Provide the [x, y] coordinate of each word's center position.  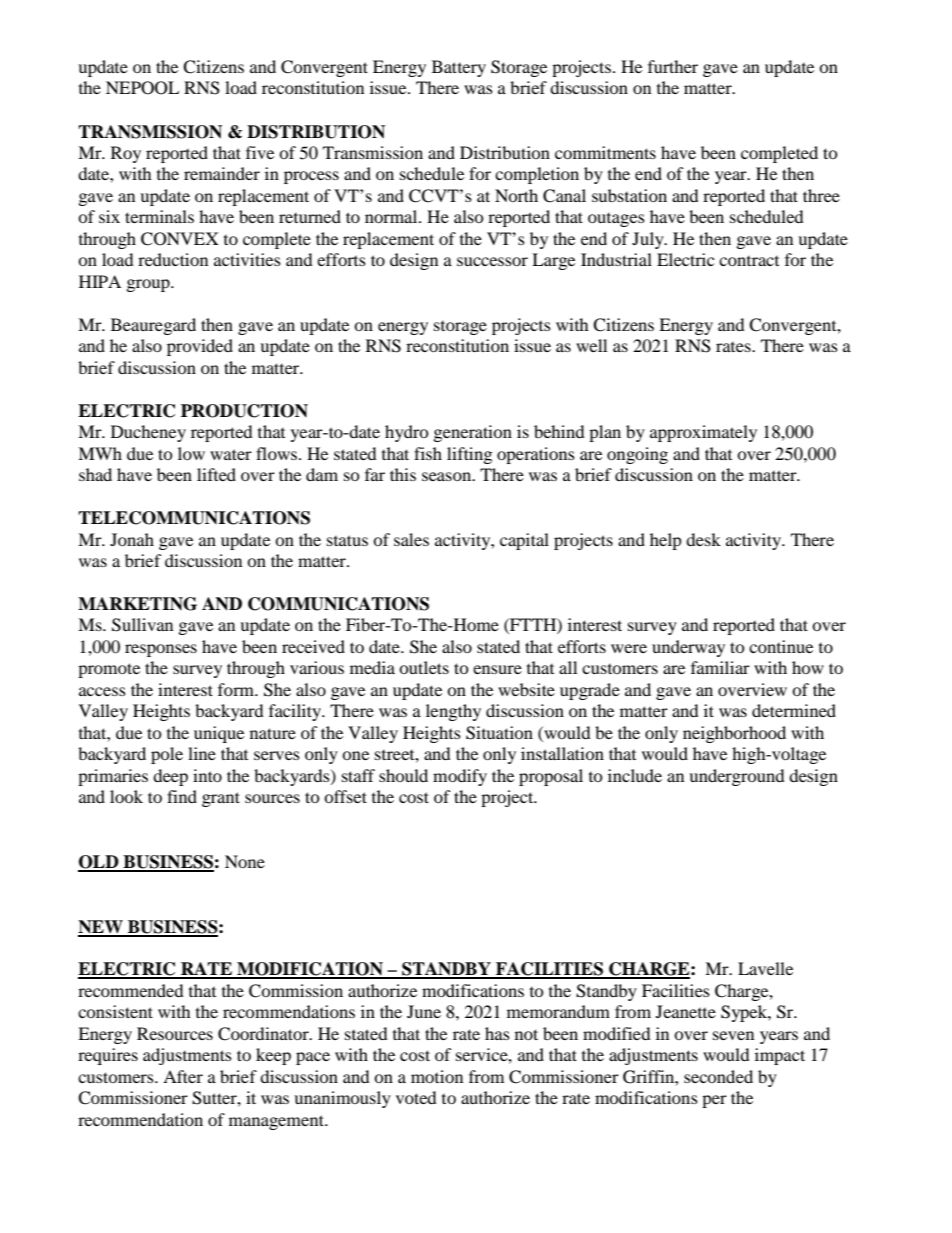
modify [460, 777]
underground [737, 777]
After [183, 1076]
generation [473, 433]
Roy [126, 154]
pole [167, 755]
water [231, 454]
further [673, 66]
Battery [459, 68]
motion [437, 1076]
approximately [703, 433]
